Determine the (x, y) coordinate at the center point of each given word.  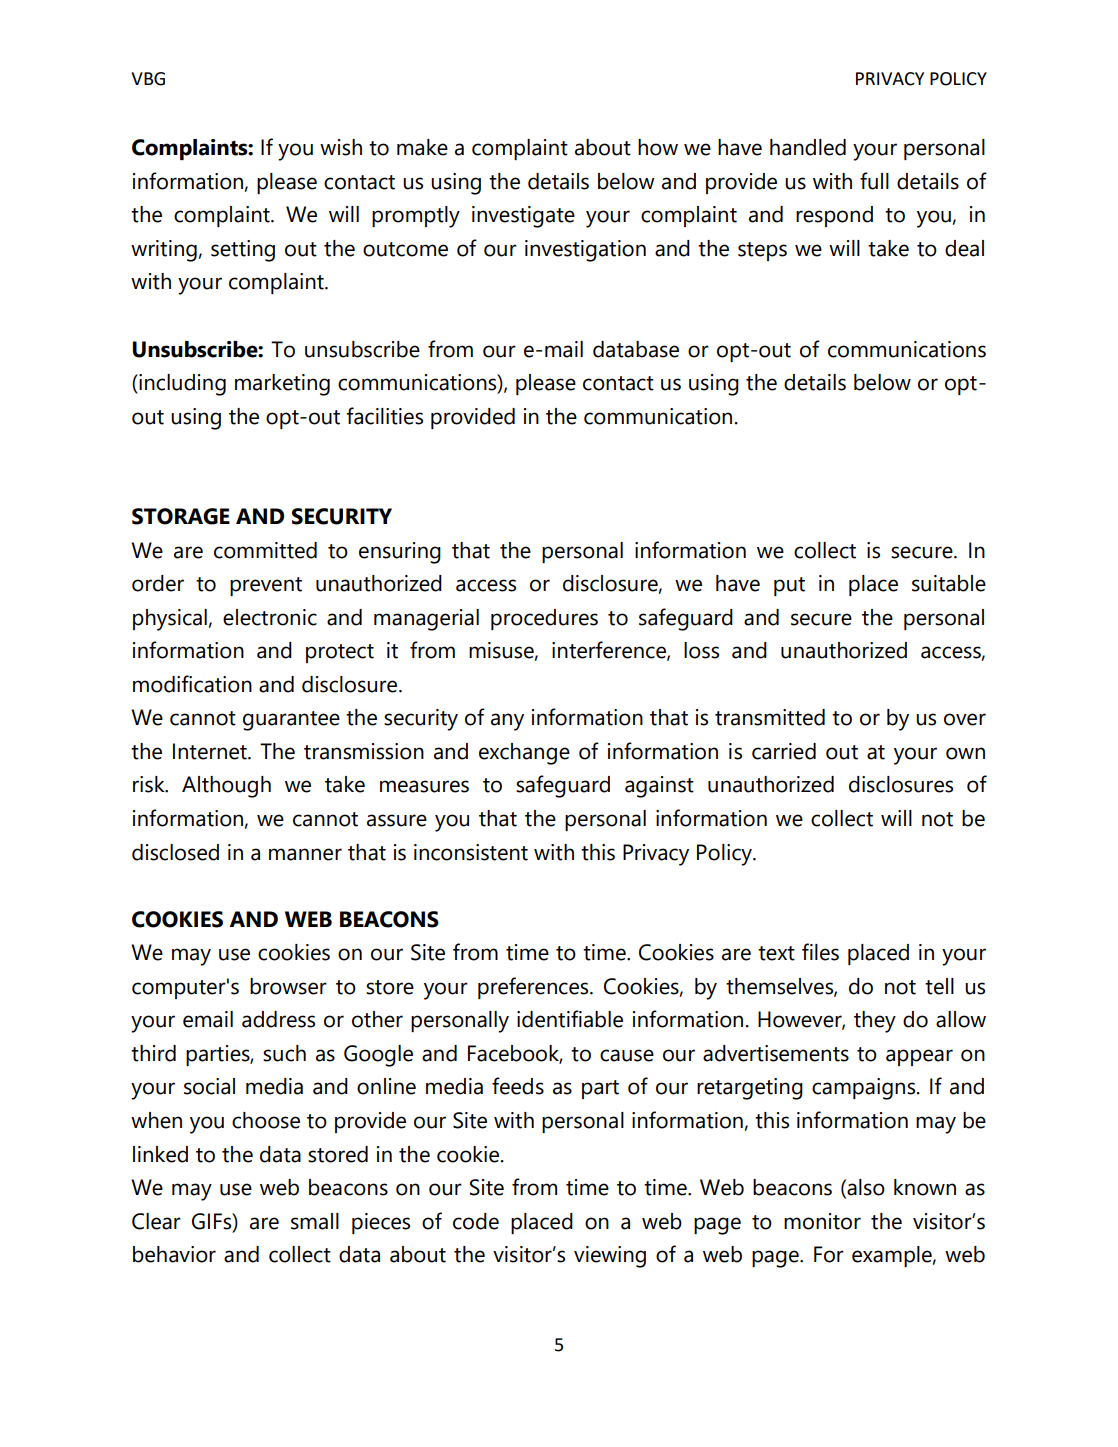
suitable (949, 583)
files (820, 952)
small (315, 1221)
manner (305, 854)
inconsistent (471, 852)
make (422, 147)
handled (808, 147)
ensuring (400, 553)
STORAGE (181, 516)
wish (341, 147)
